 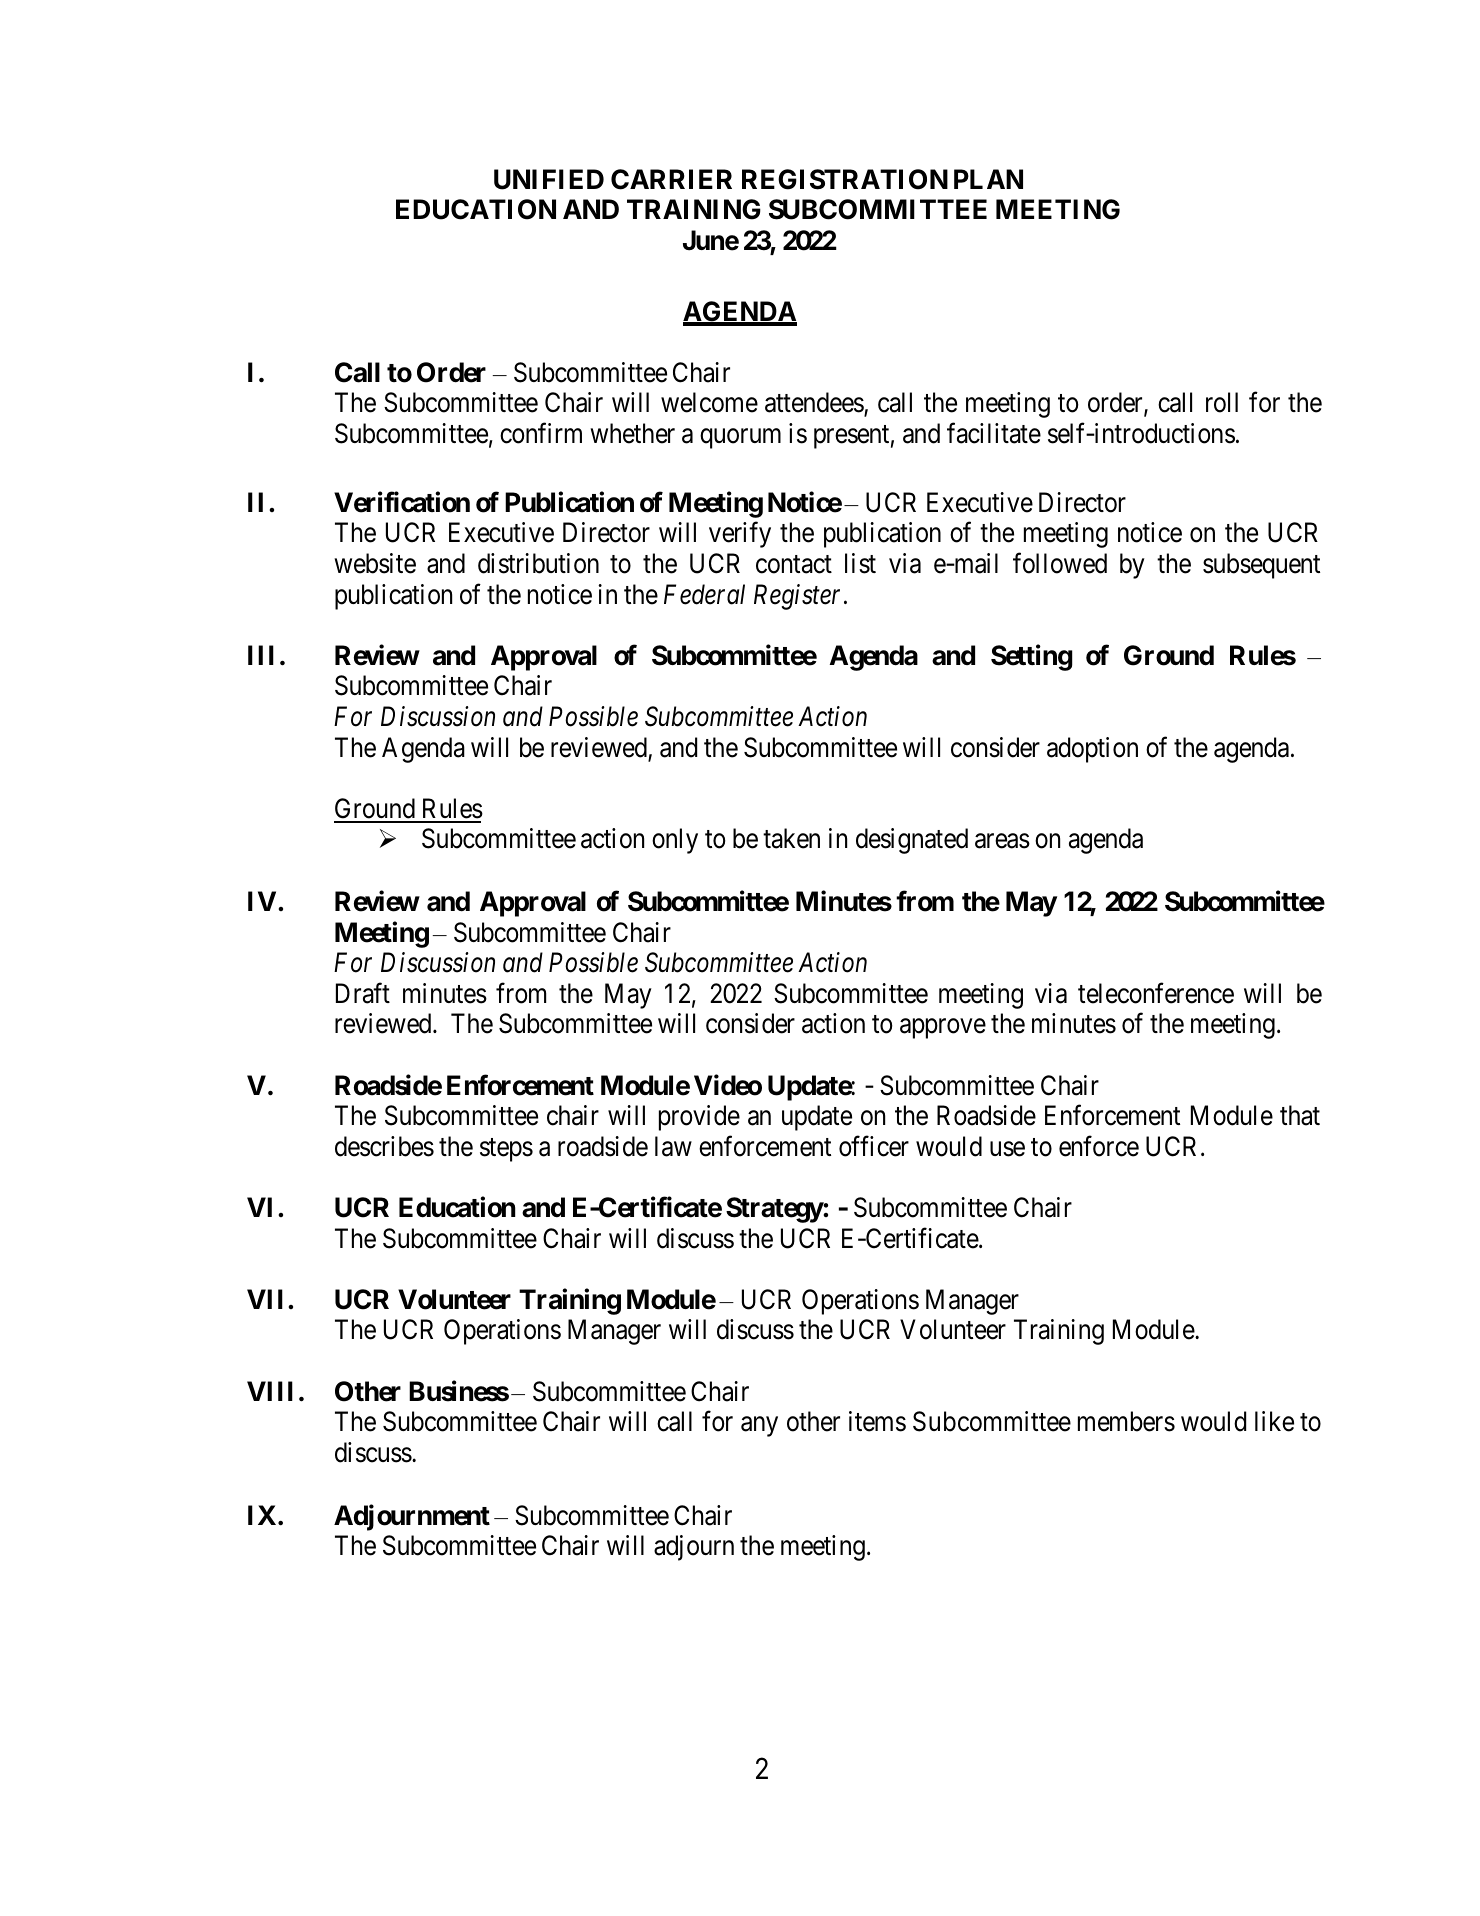 What do you see at coordinates (799, 597) in the screenshot?
I see `Register` at bounding box center [799, 597].
